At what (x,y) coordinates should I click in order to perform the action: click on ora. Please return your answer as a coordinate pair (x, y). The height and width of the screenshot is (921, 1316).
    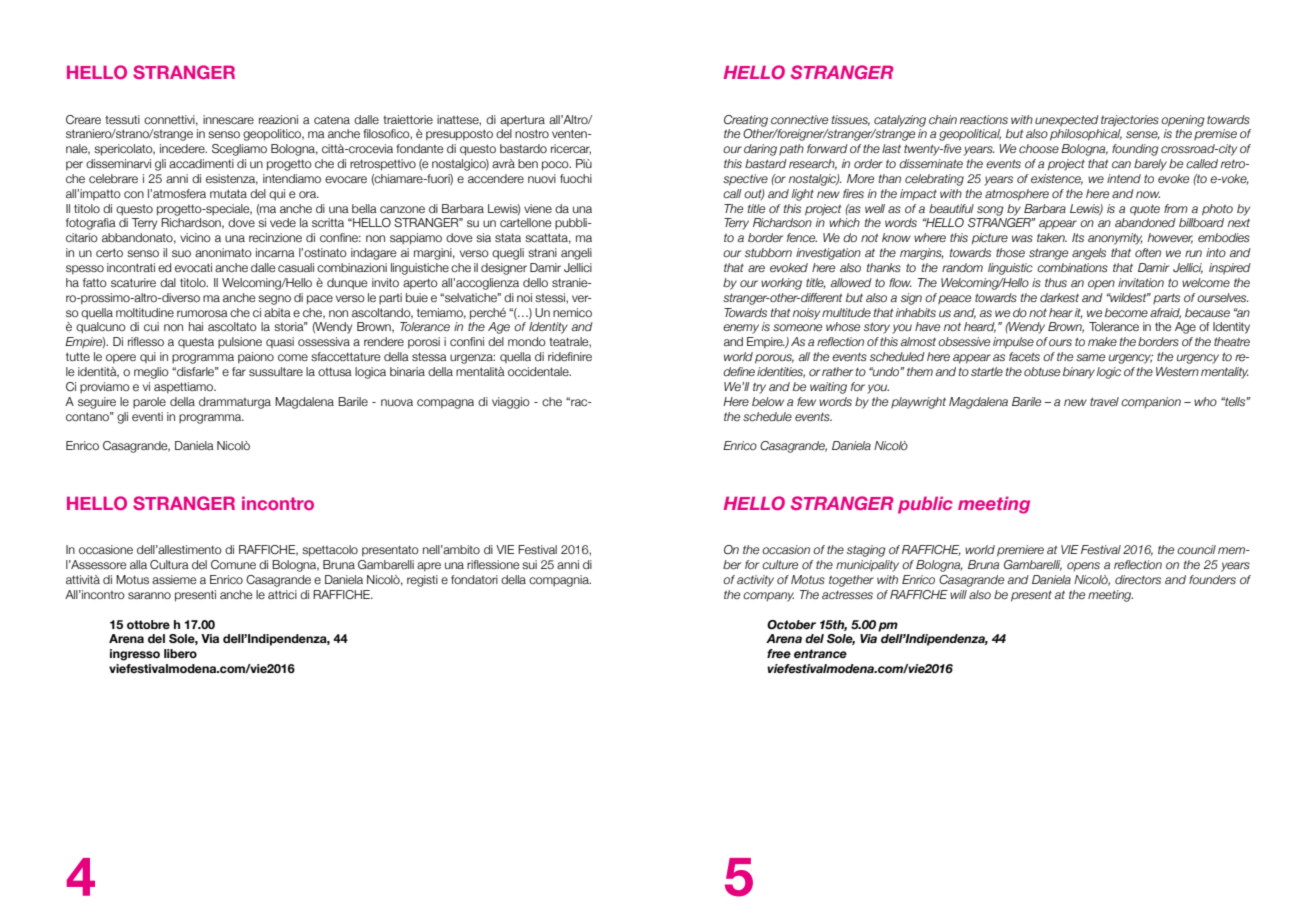
    Looking at the image, I should click on (309, 194).
